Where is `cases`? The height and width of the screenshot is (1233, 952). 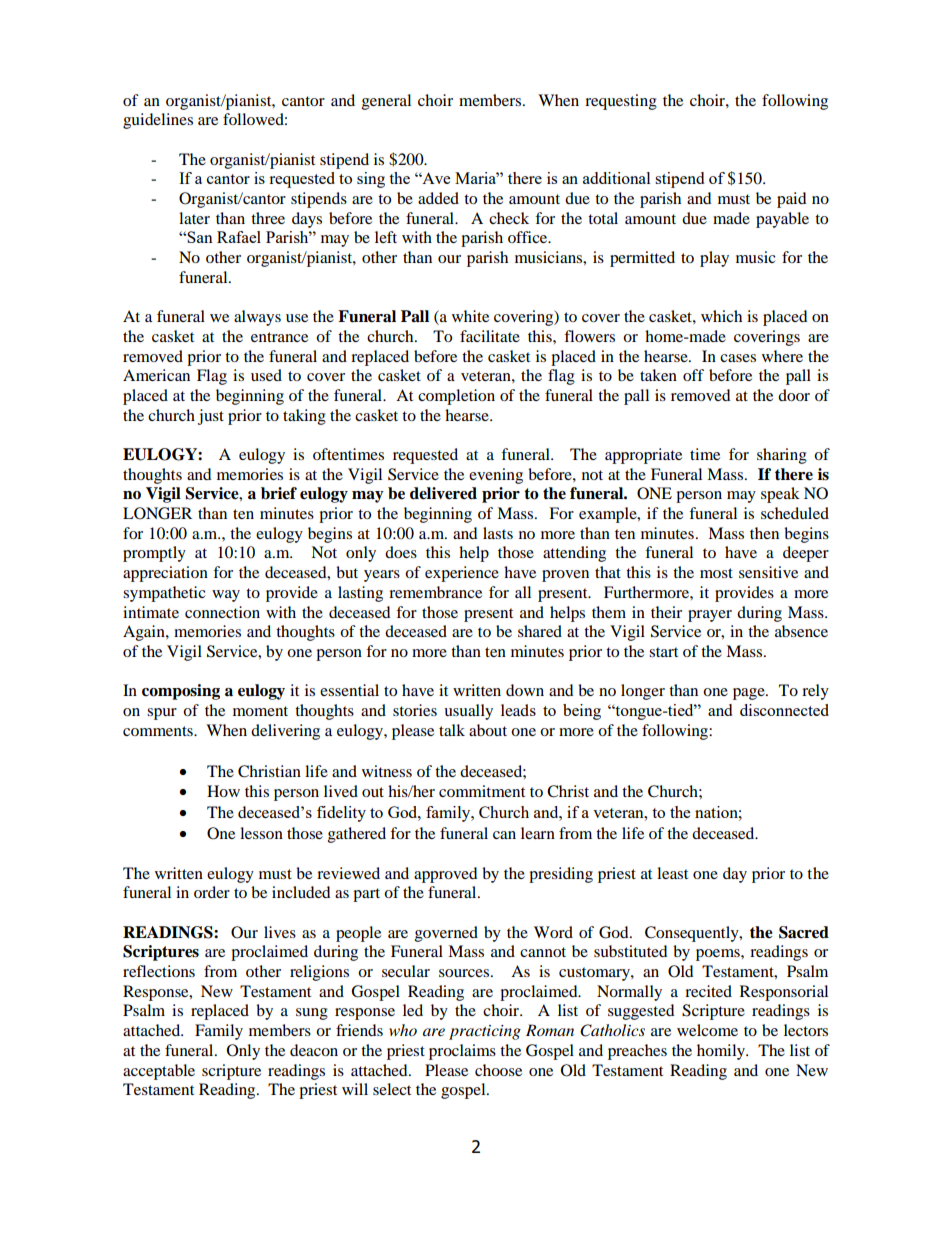 cases is located at coordinates (738, 358).
